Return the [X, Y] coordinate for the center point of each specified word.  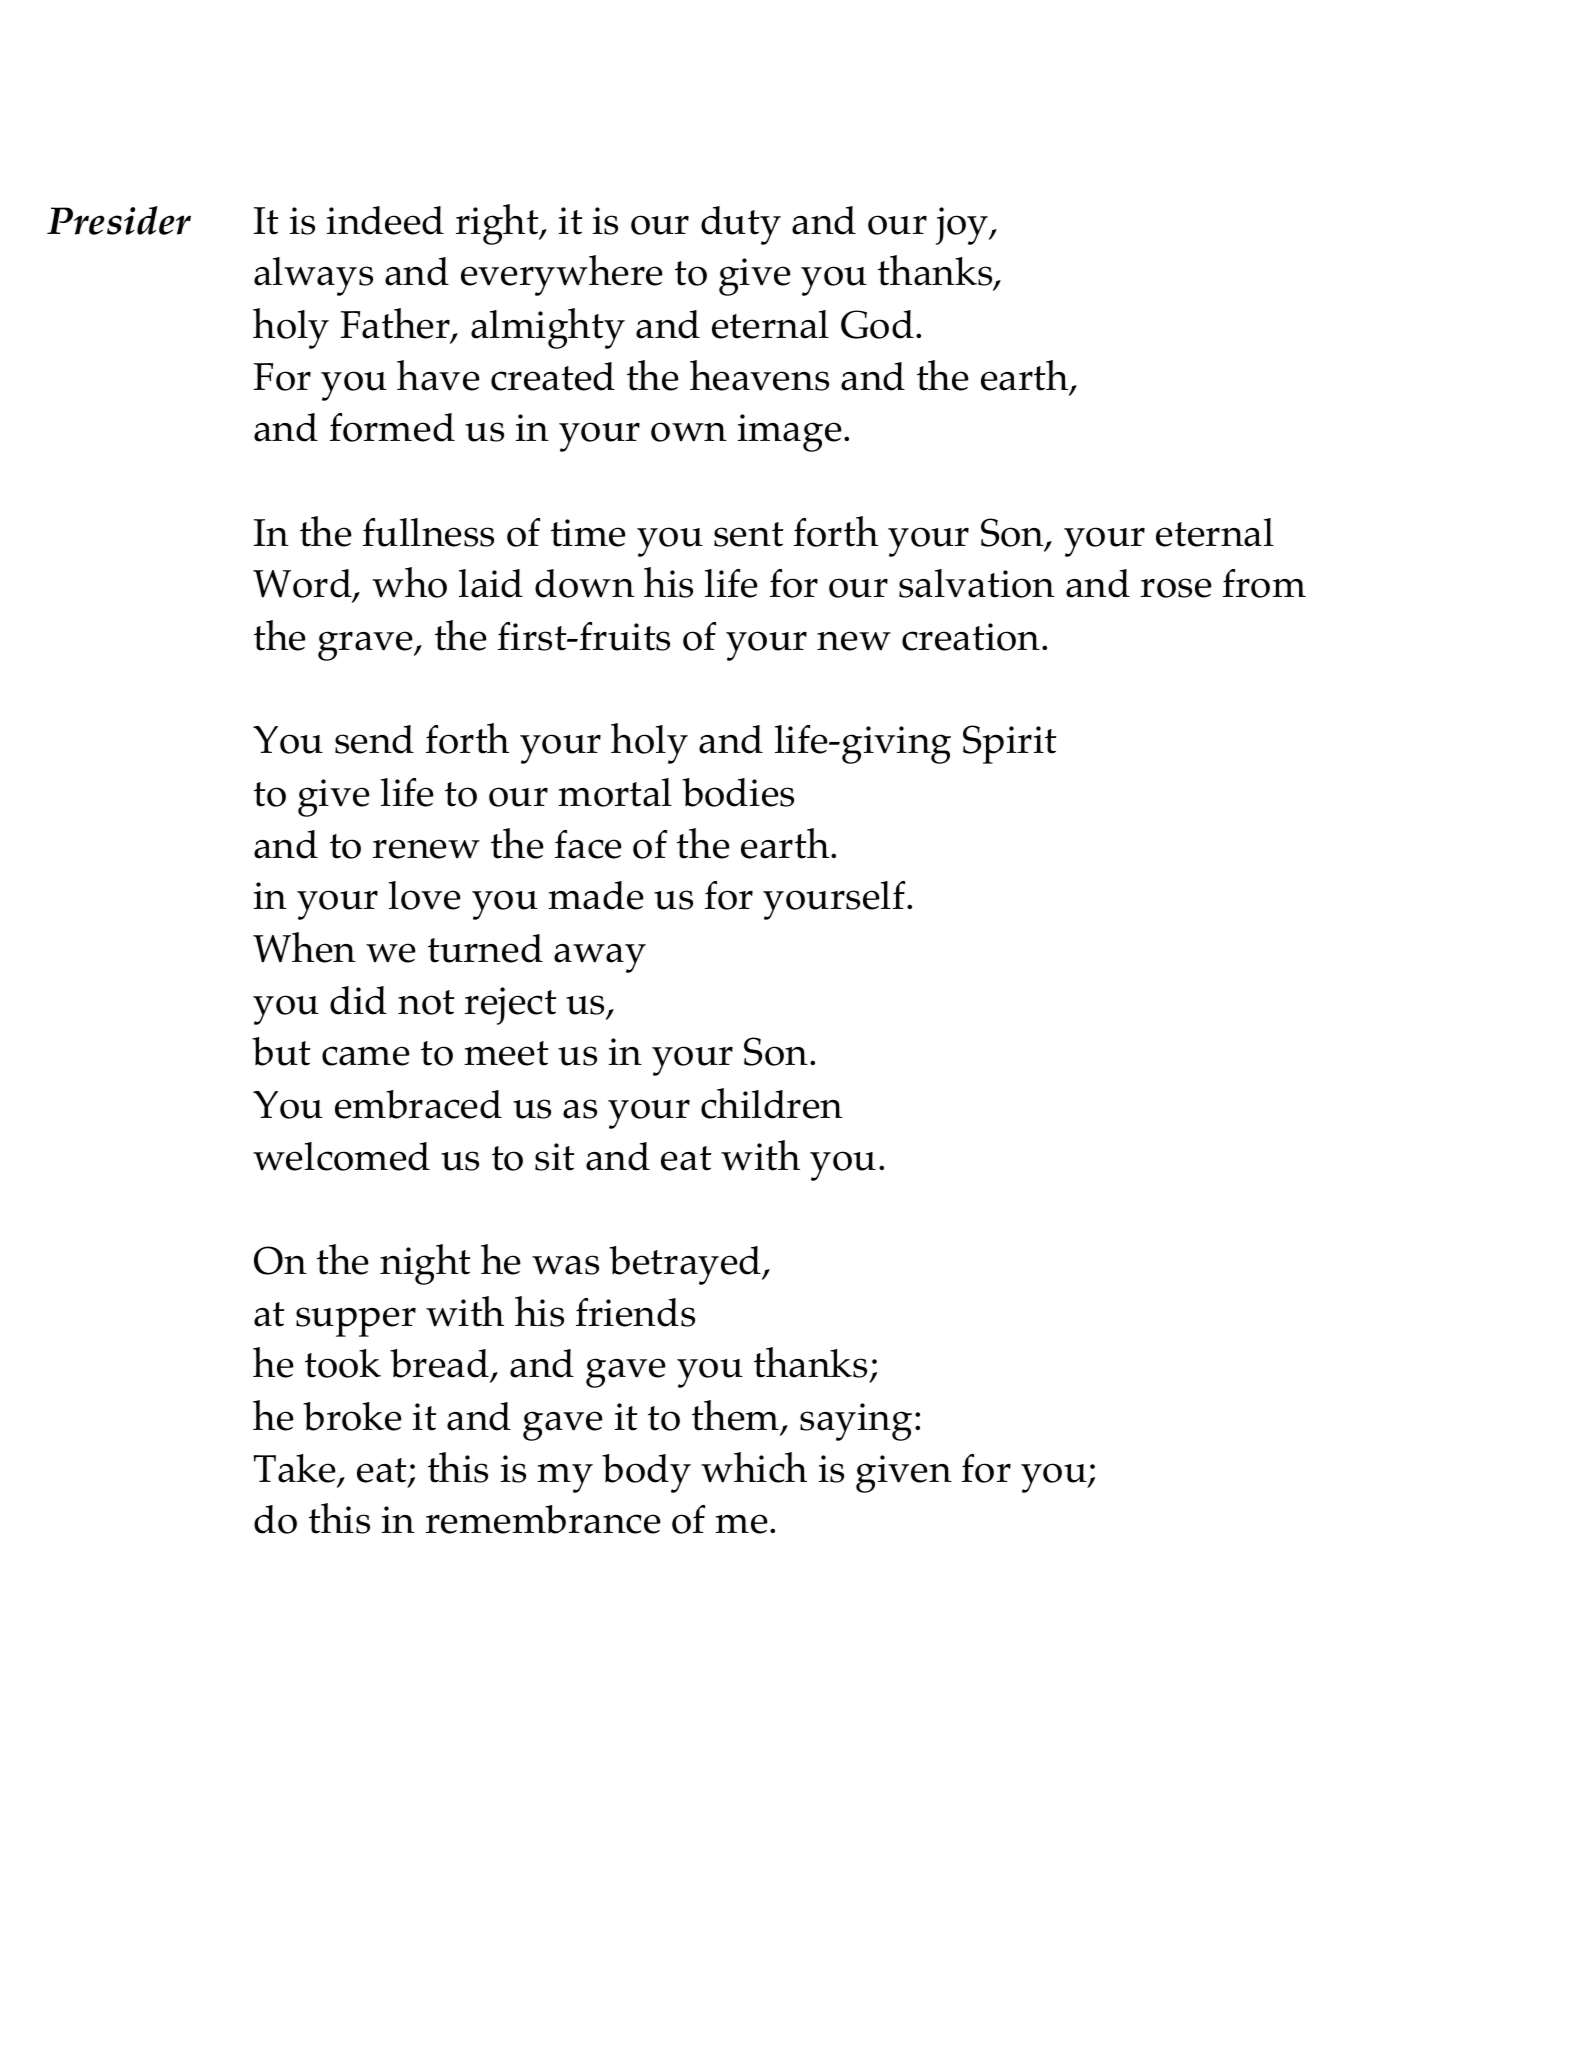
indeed [385, 220]
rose [1176, 588]
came [366, 1056]
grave [367, 646]
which [754, 1467]
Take [295, 1468]
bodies [738, 792]
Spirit [1010, 744]
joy [963, 226]
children [772, 1103]
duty [741, 225]
